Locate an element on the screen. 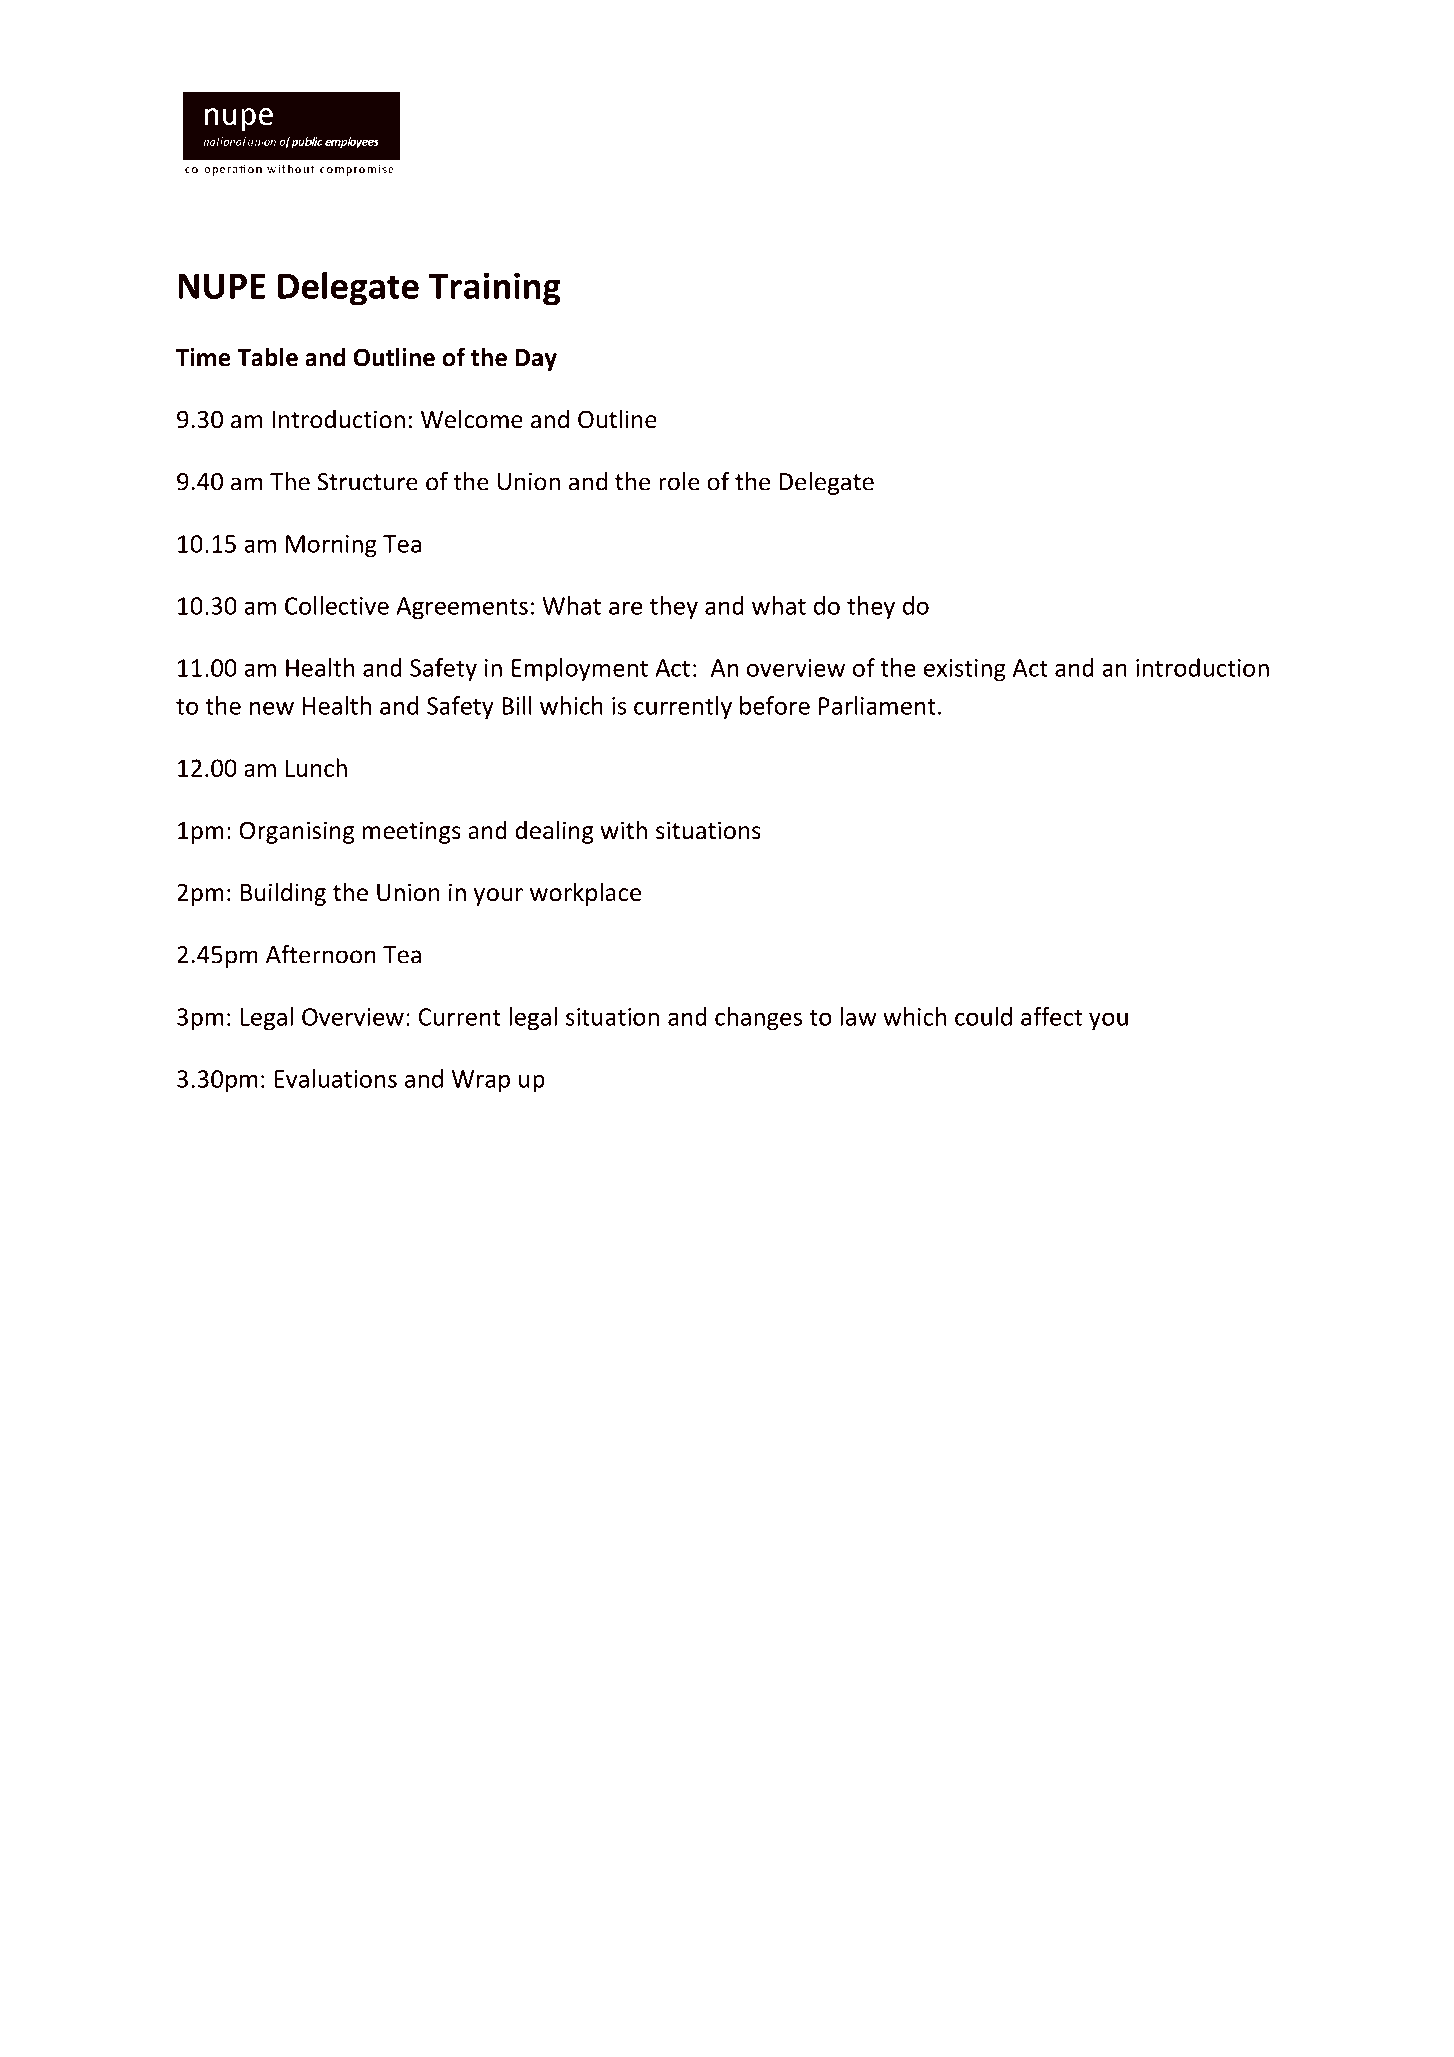 Image resolution: width=1454 pixels, height=2057 pixels. with is located at coordinates (624, 830).
